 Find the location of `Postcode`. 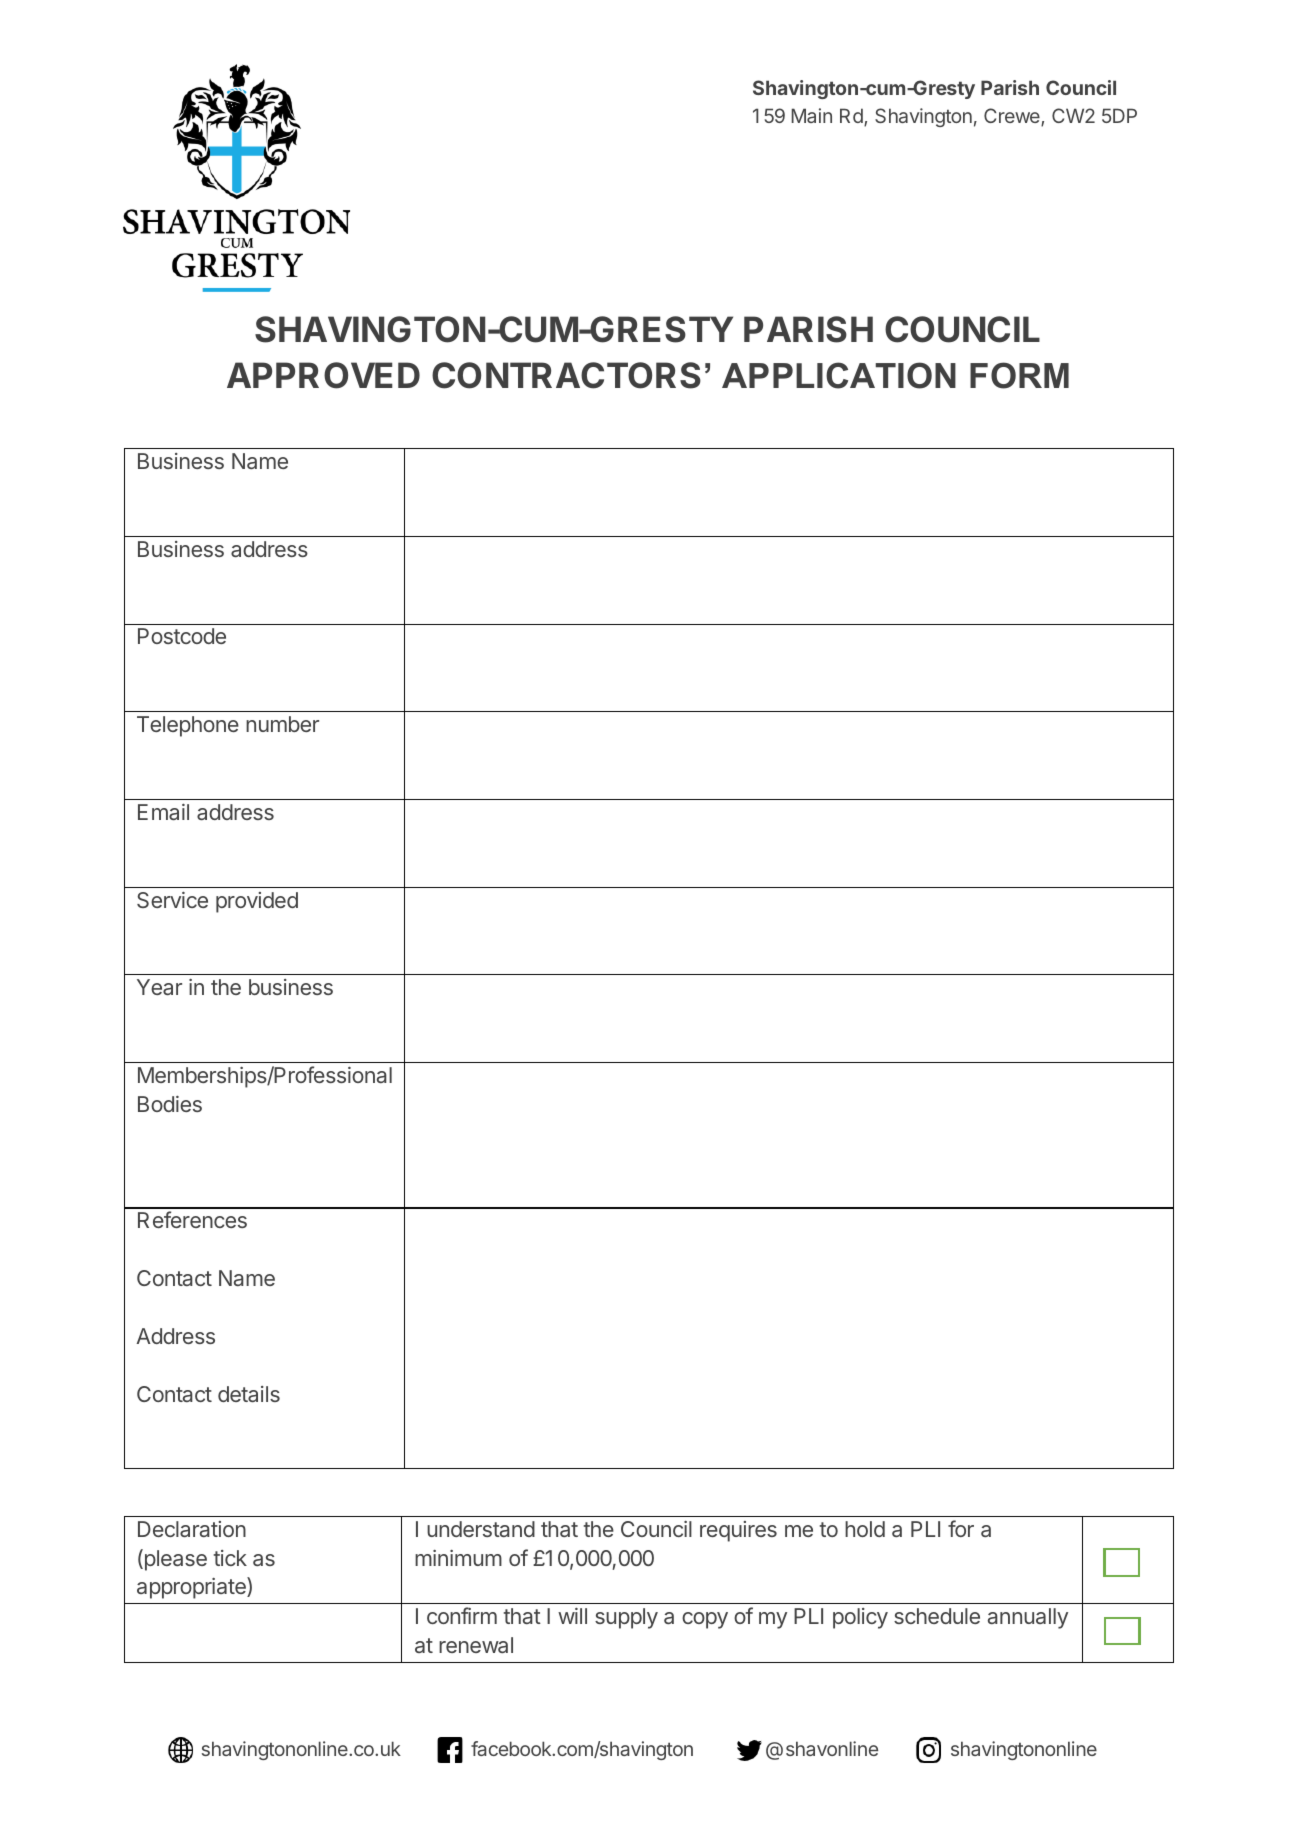

Postcode is located at coordinates (182, 636).
